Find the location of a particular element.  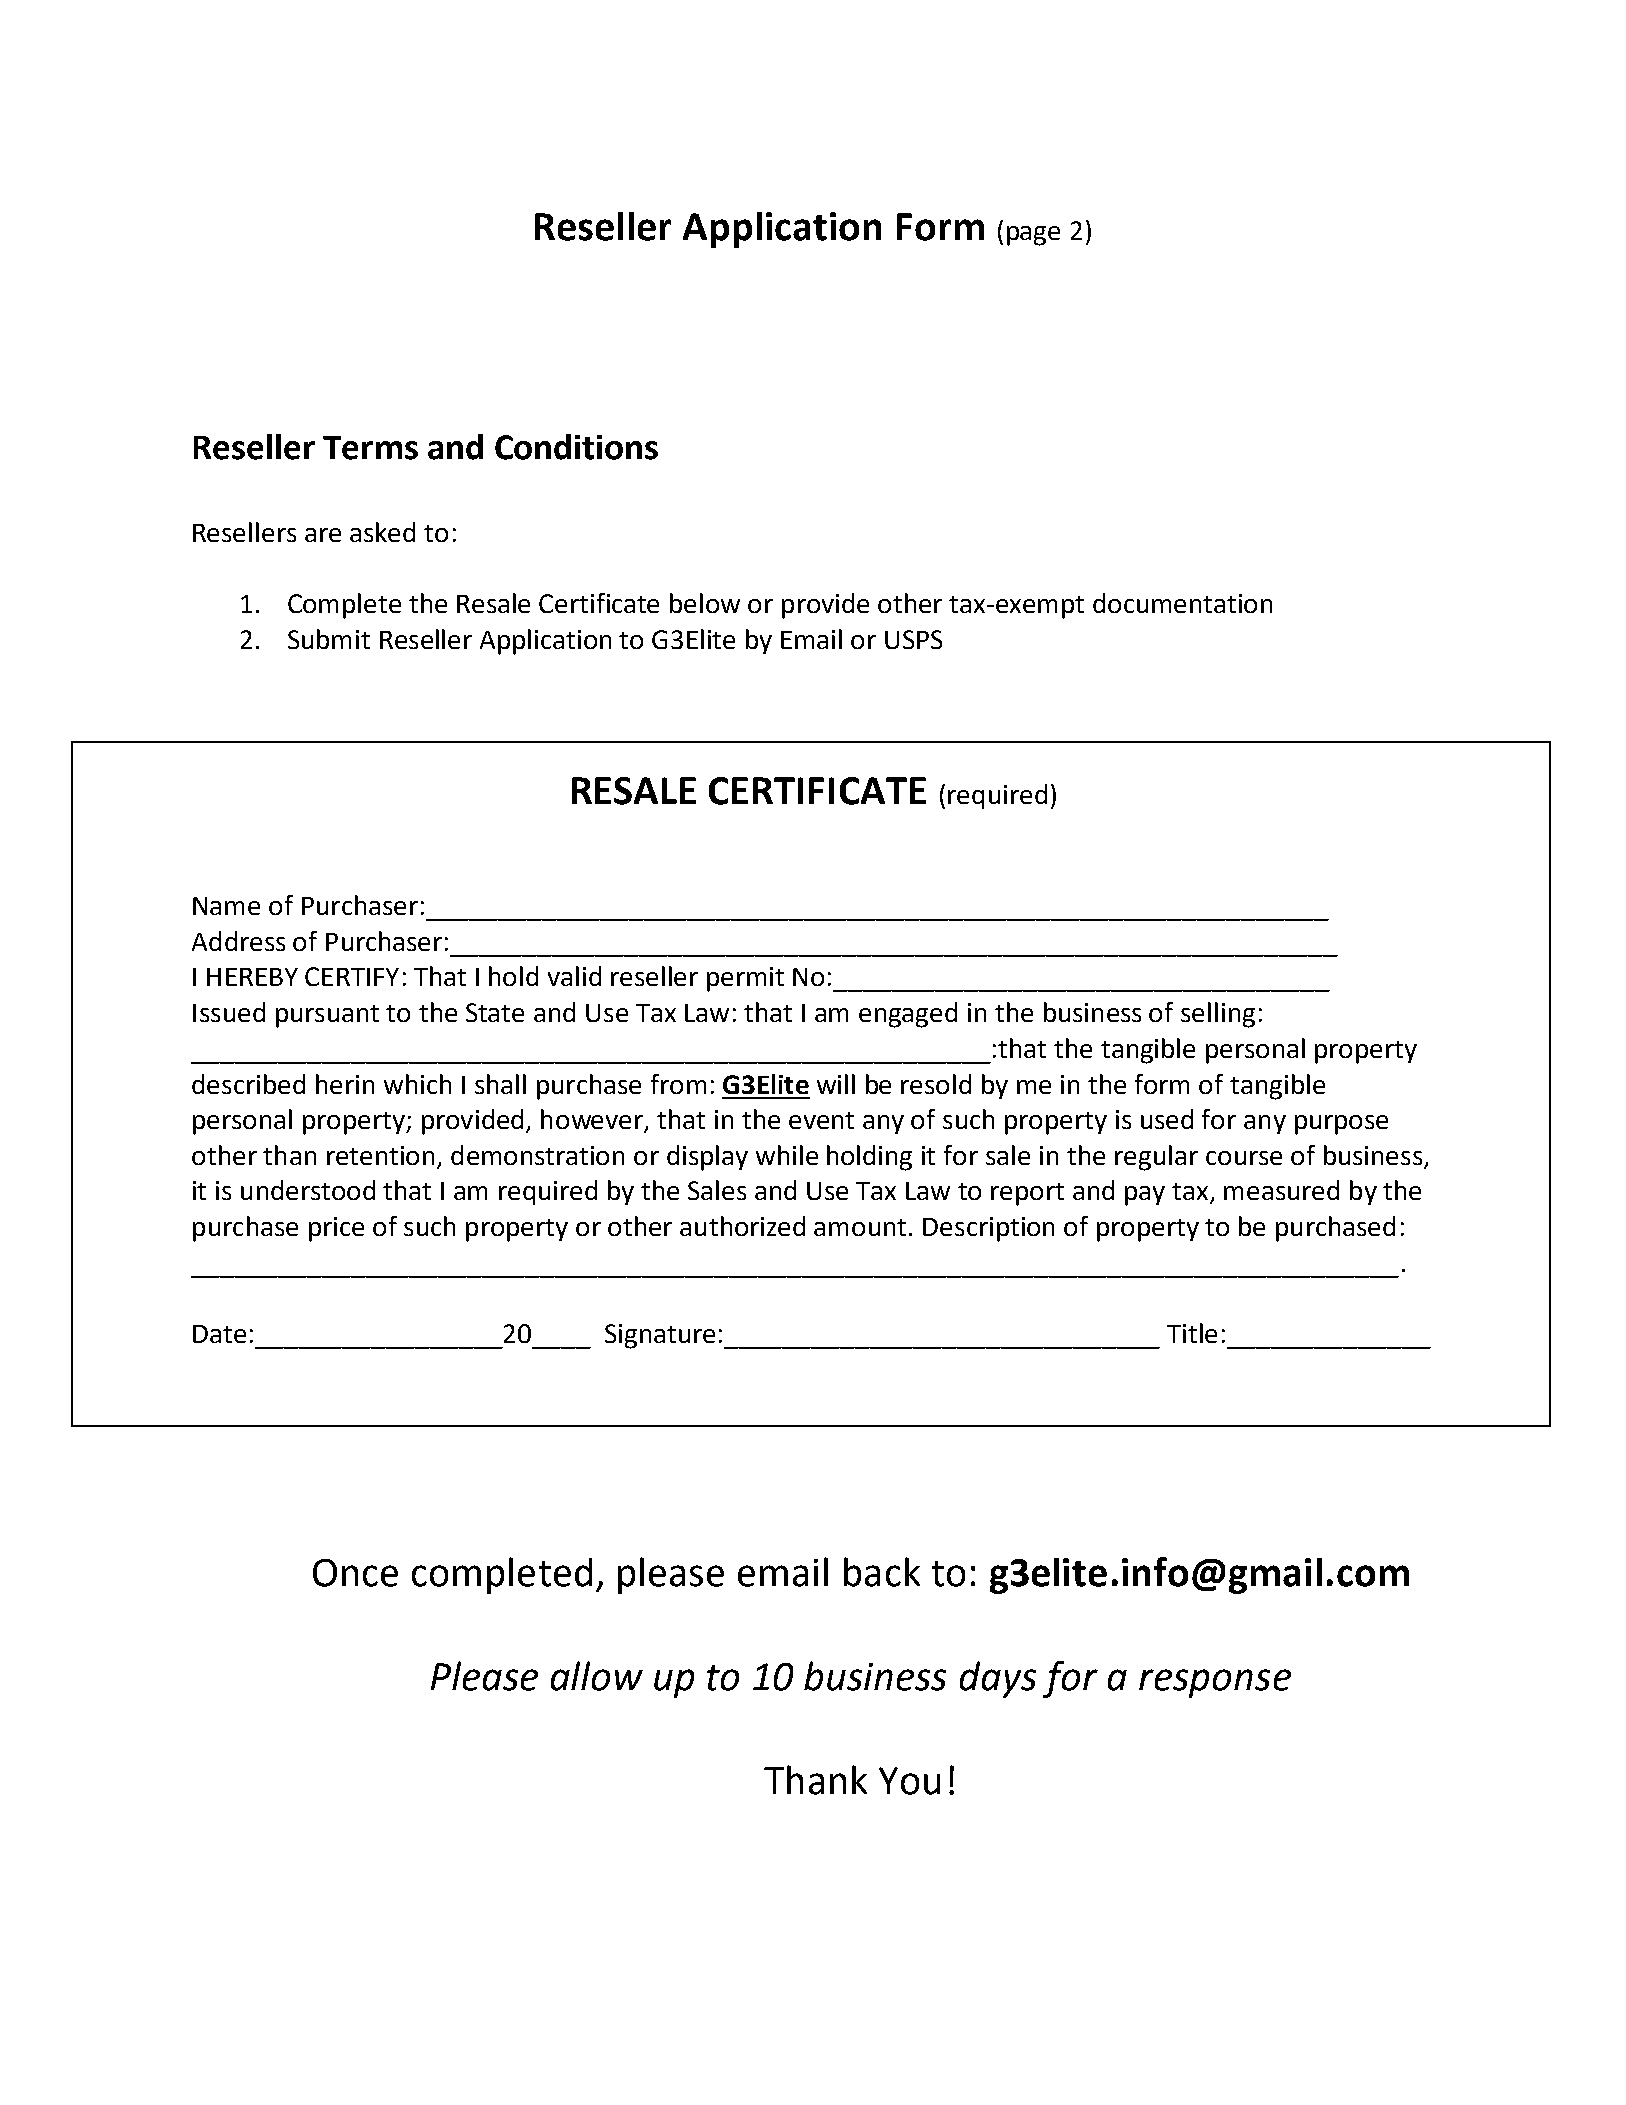

Once is located at coordinates (355, 1573).
